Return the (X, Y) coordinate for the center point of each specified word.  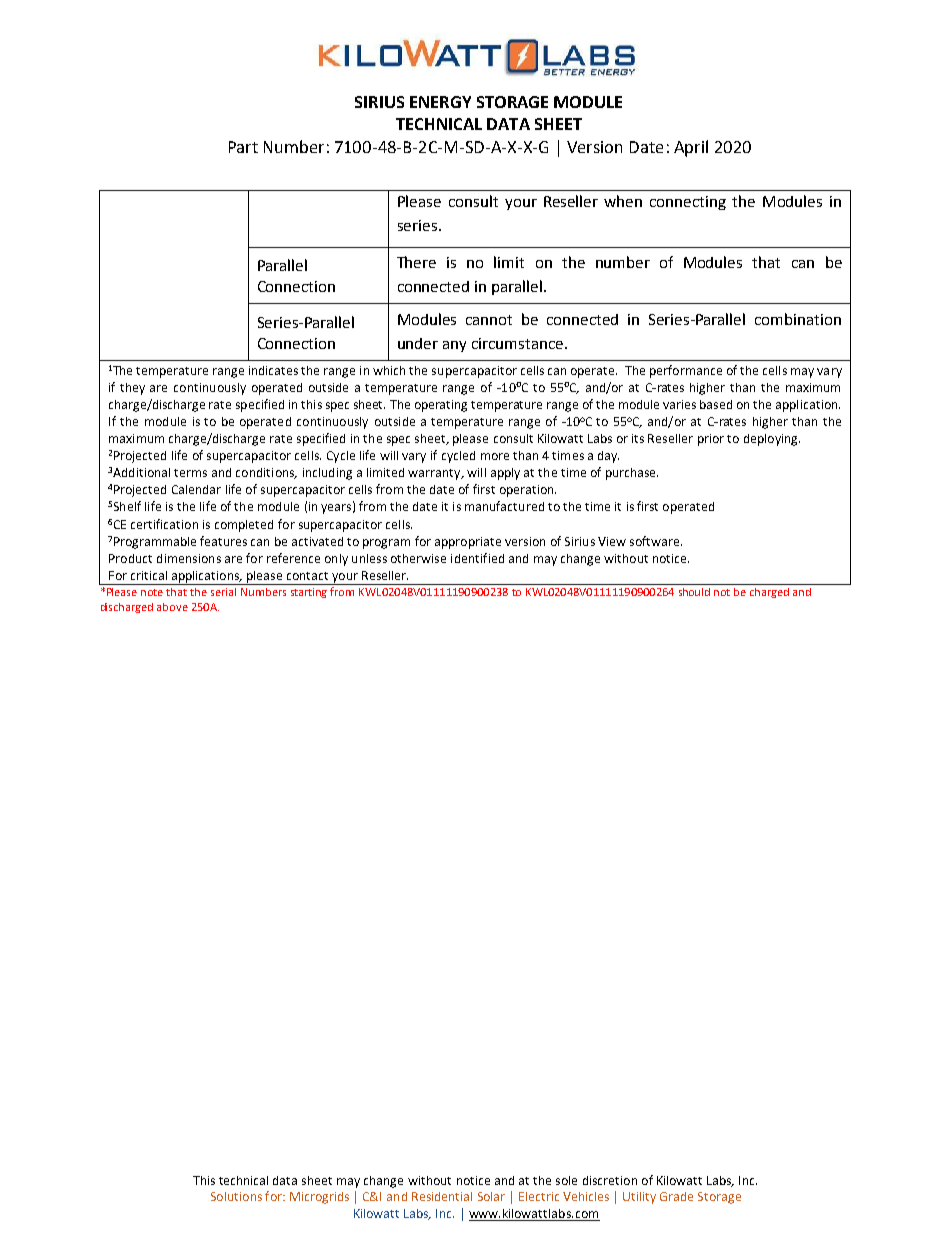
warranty (435, 474)
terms (190, 473)
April (691, 148)
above (172, 607)
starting (309, 593)
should (694, 592)
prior (711, 440)
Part (243, 147)
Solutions (236, 1196)
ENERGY (440, 102)
